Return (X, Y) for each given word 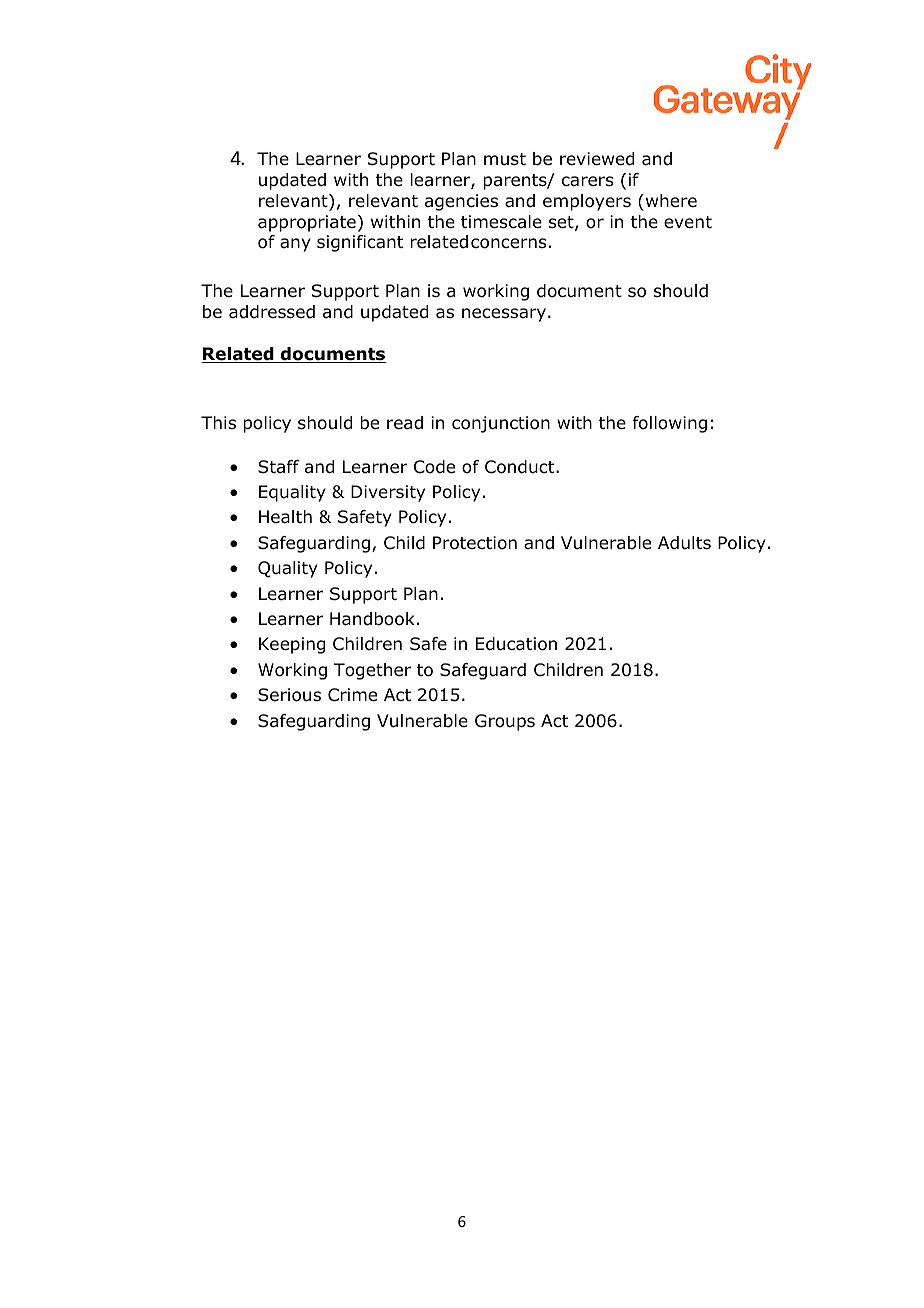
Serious (289, 695)
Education (516, 644)
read (405, 423)
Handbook (372, 619)
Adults (684, 543)
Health (285, 517)
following (670, 424)
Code (434, 467)
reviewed (597, 159)
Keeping (292, 645)
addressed (272, 312)
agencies (461, 202)
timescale (501, 222)
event (688, 222)
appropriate (307, 223)
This (218, 422)
